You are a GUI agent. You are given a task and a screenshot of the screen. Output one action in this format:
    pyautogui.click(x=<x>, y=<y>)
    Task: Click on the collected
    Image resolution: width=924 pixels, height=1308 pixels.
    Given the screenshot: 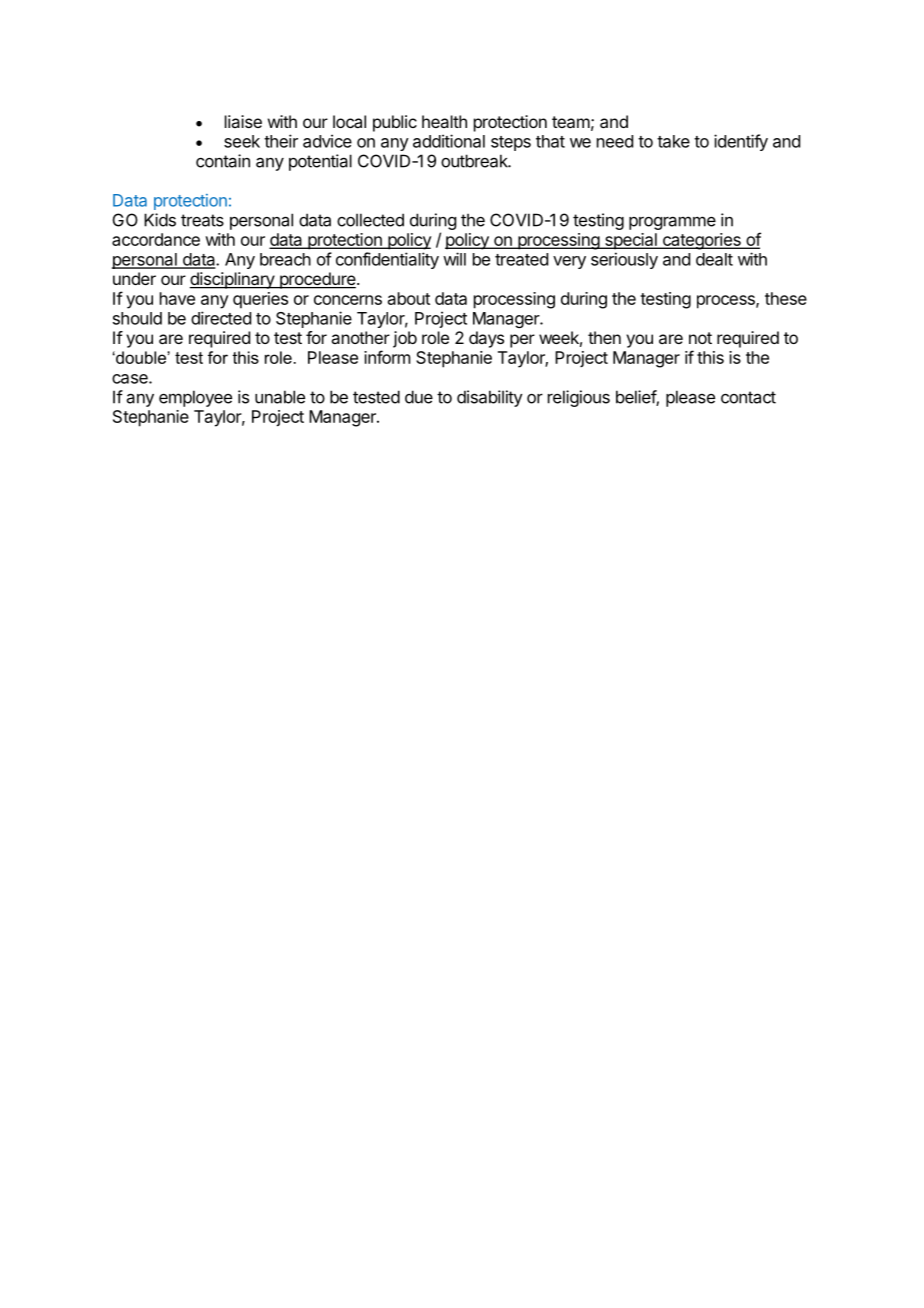 What is the action you would take?
    pyautogui.click(x=370, y=220)
